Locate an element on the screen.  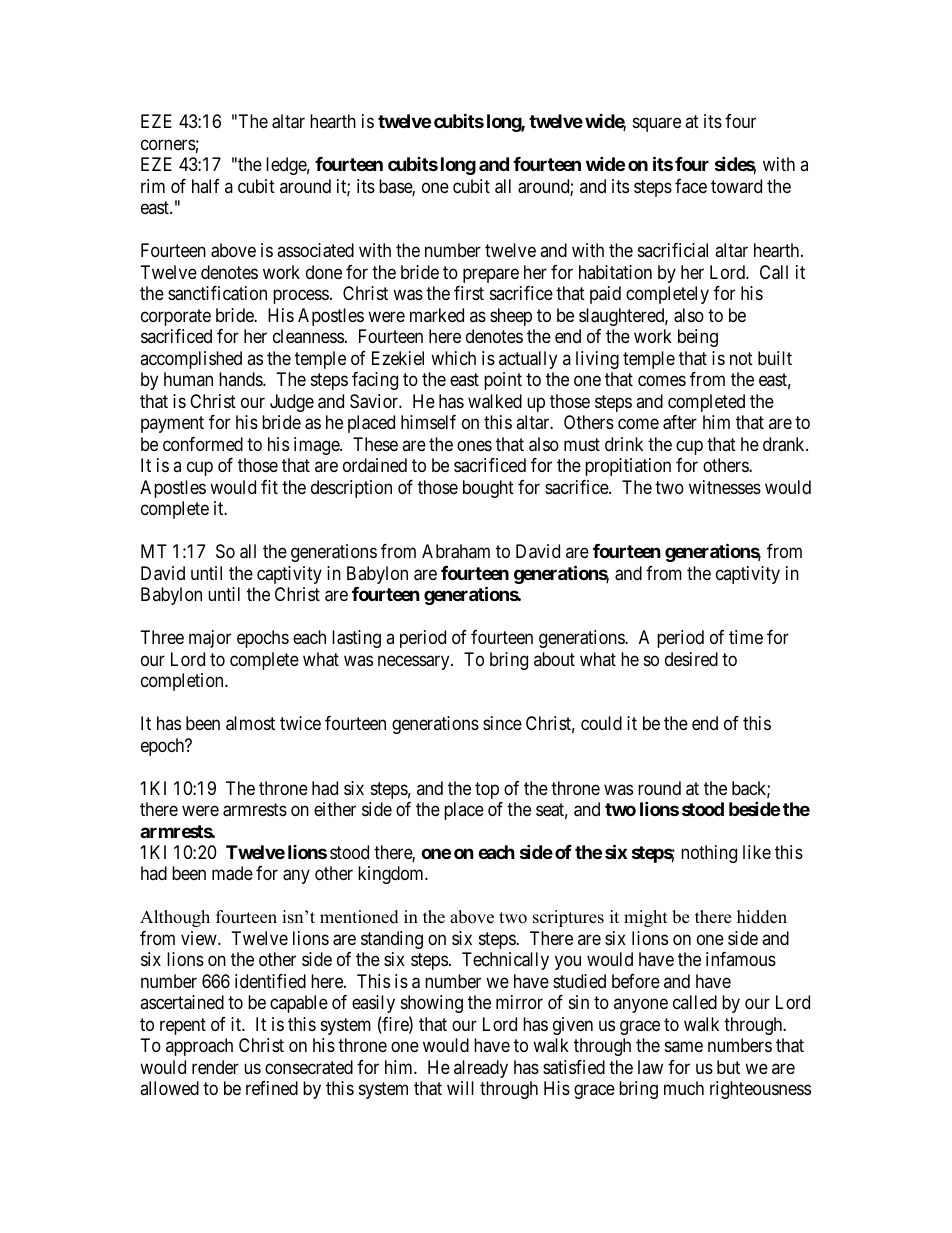
almost is located at coordinates (250, 723).
